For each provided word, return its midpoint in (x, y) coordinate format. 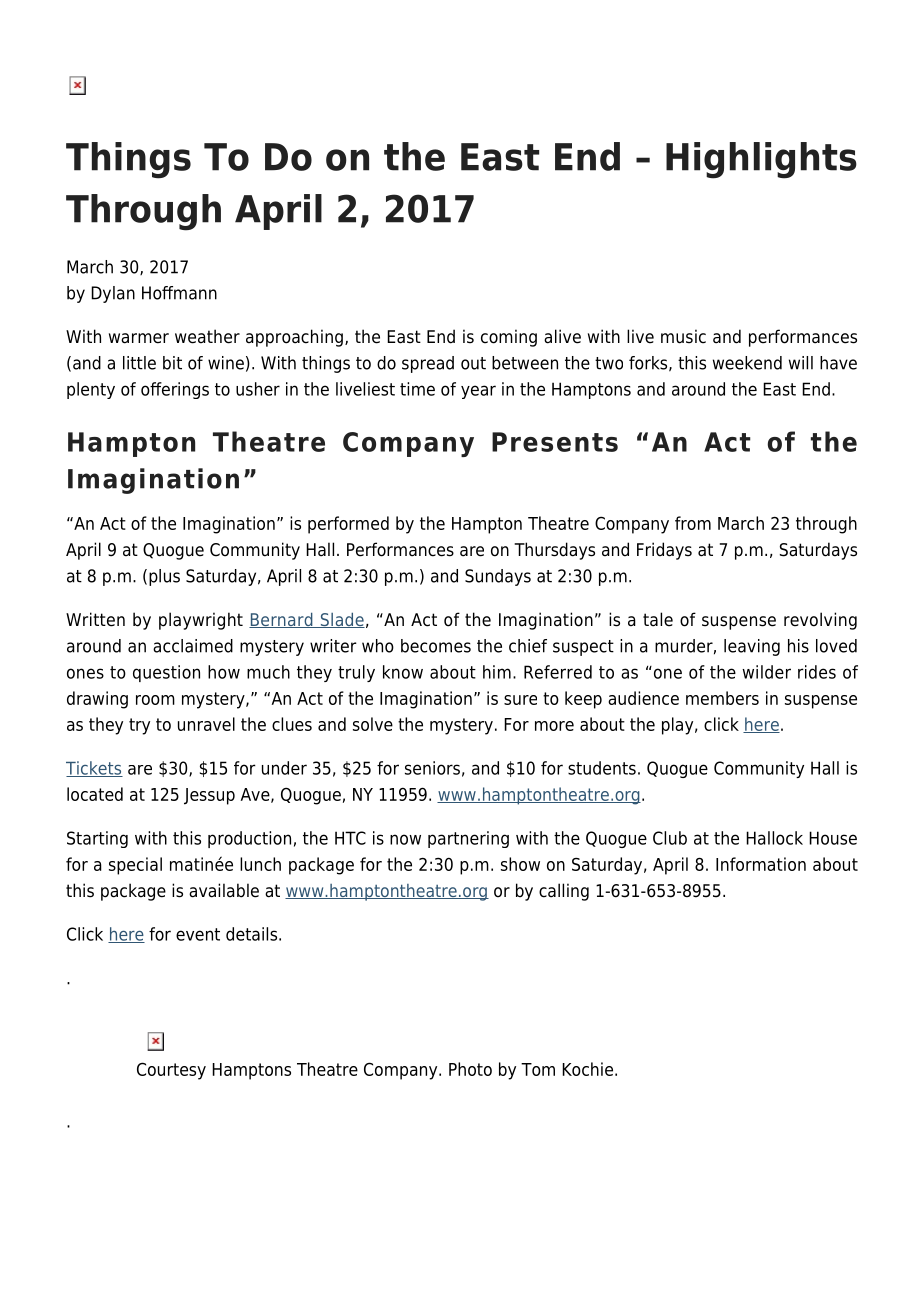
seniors (432, 768)
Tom (538, 1069)
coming (509, 338)
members (722, 698)
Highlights (761, 160)
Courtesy (171, 1071)
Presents (555, 442)
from (693, 523)
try (139, 726)
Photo (470, 1069)
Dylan (113, 294)
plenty (91, 390)
